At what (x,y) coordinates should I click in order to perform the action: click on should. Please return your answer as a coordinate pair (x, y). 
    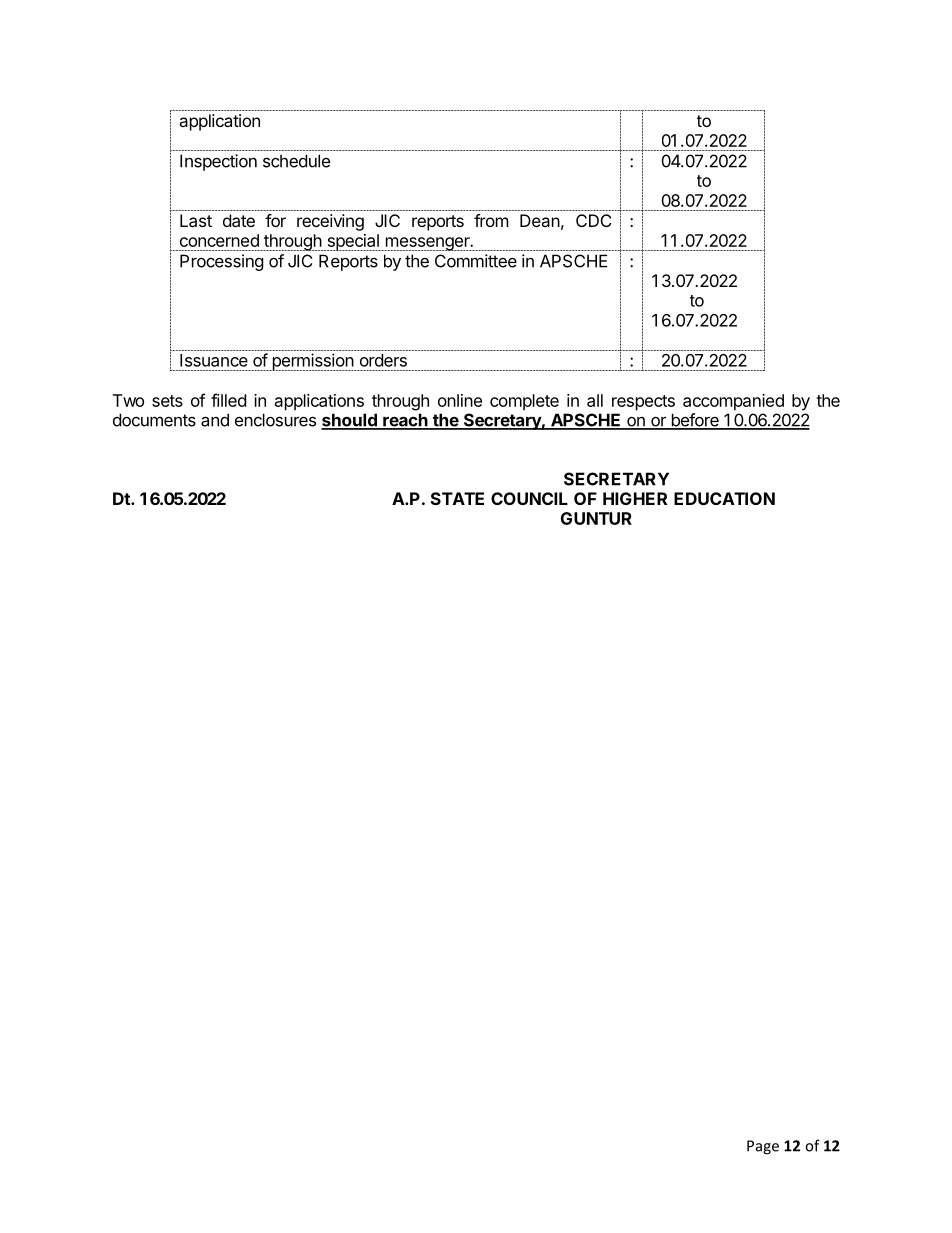
    Looking at the image, I should click on (350, 421).
